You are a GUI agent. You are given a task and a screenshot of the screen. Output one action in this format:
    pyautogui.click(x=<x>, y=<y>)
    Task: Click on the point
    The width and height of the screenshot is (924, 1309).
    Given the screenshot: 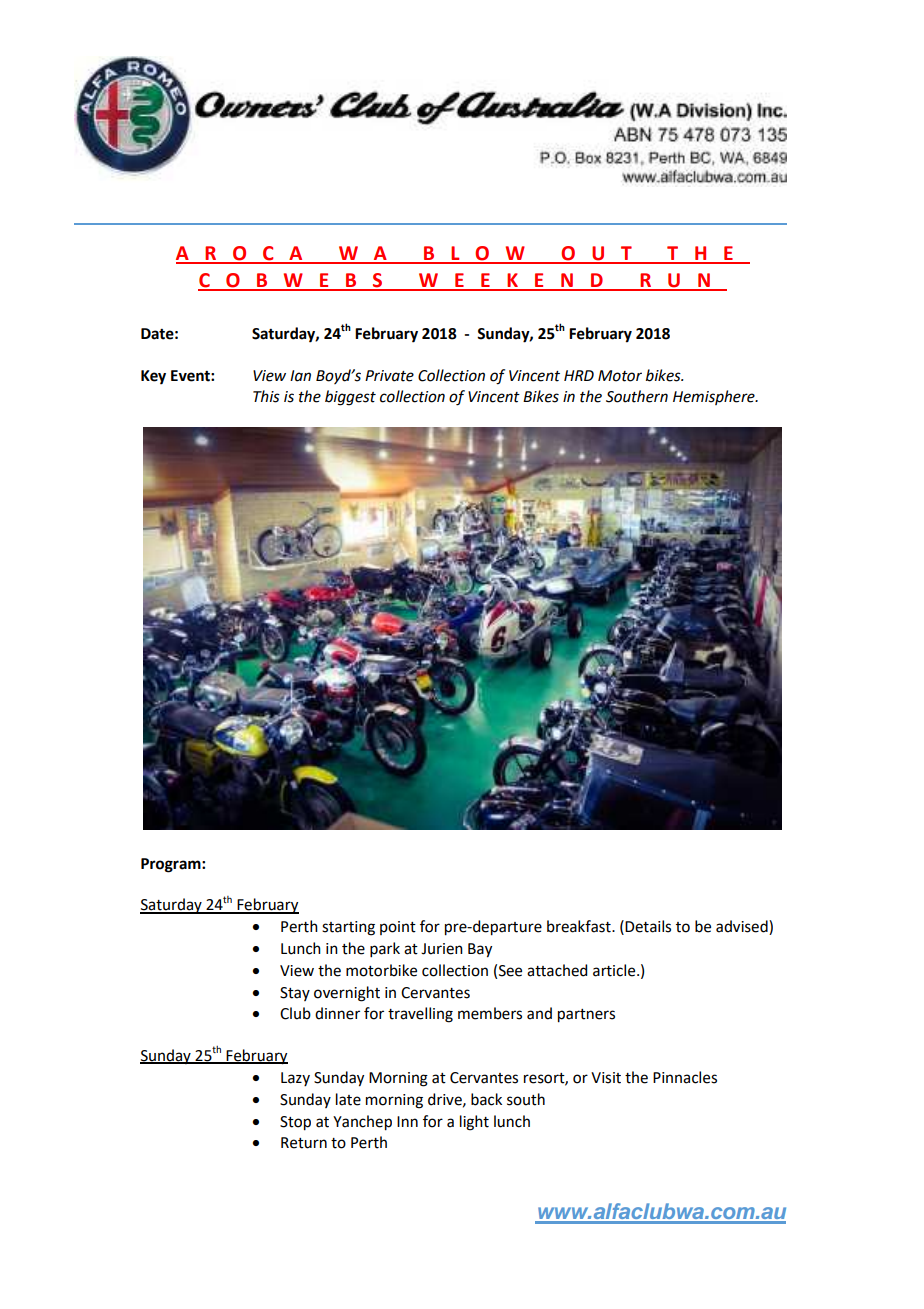 What is the action you would take?
    pyautogui.click(x=398, y=928)
